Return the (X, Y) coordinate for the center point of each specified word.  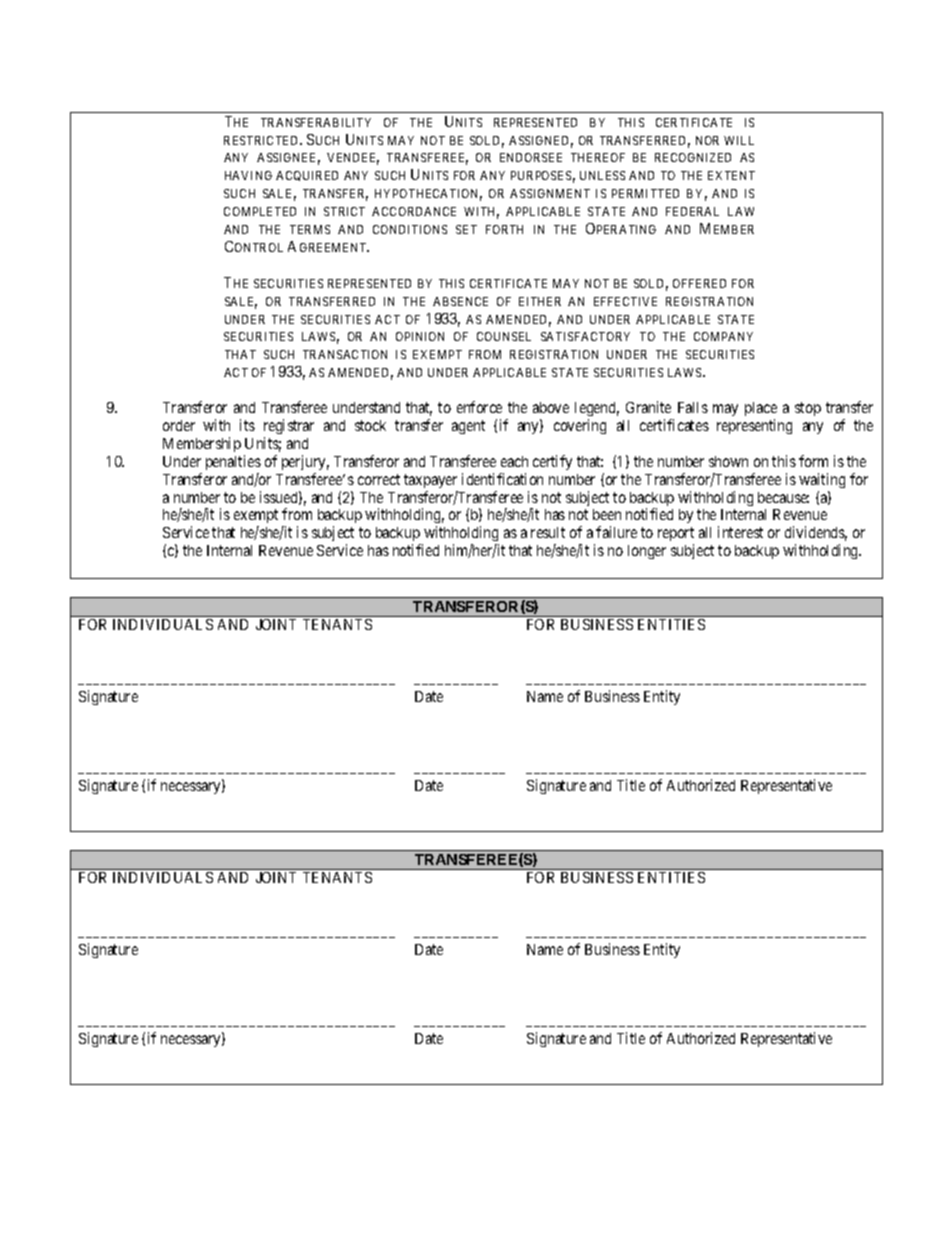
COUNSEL (504, 336)
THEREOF (598, 157)
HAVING (248, 175)
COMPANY (723, 336)
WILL (739, 140)
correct (379, 479)
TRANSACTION (345, 354)
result (548, 532)
